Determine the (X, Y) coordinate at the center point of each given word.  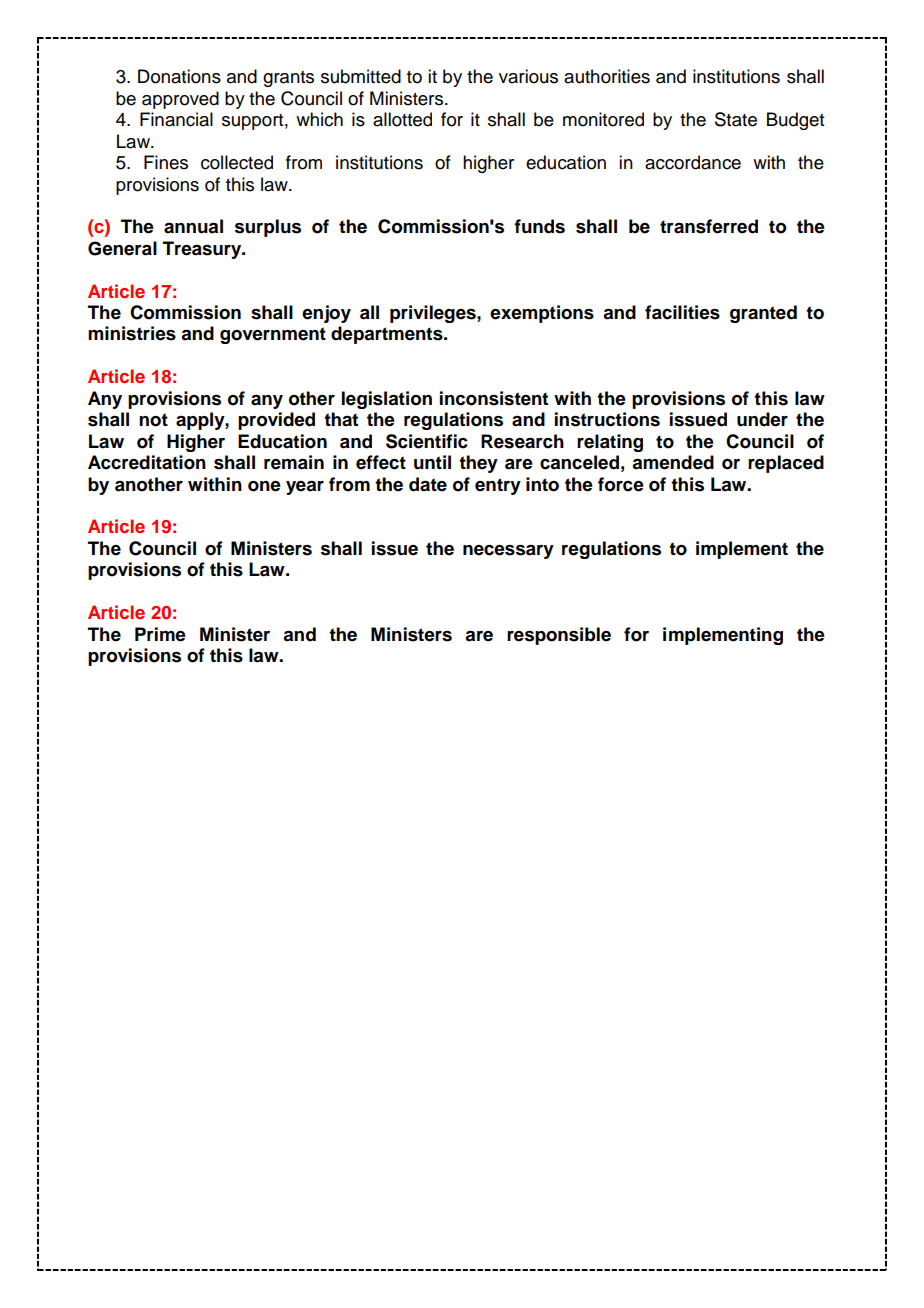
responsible (559, 636)
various (528, 76)
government (273, 335)
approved (180, 100)
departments (388, 335)
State (736, 119)
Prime (160, 634)
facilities (682, 312)
